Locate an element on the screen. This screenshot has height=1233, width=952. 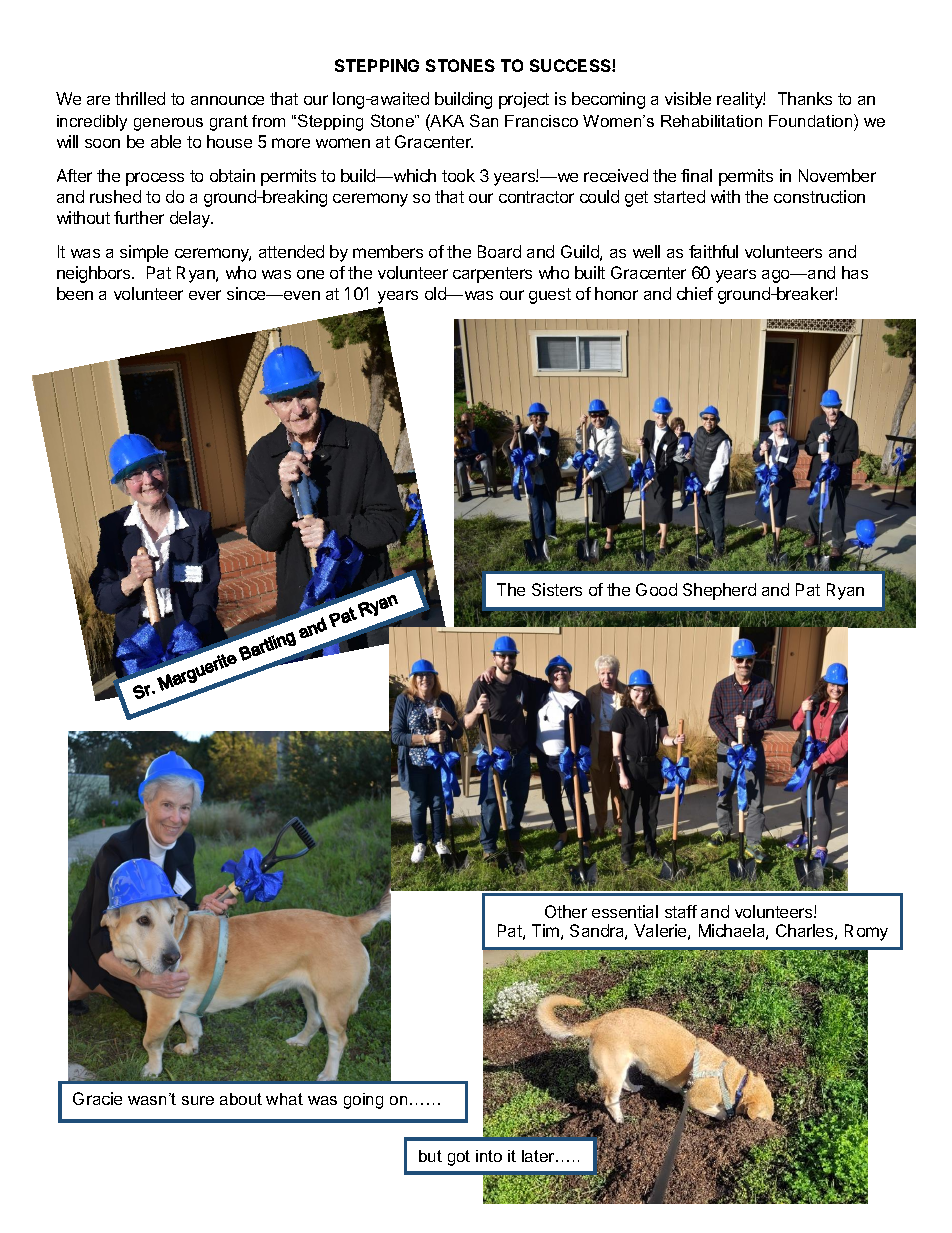
sure is located at coordinates (198, 1100).
